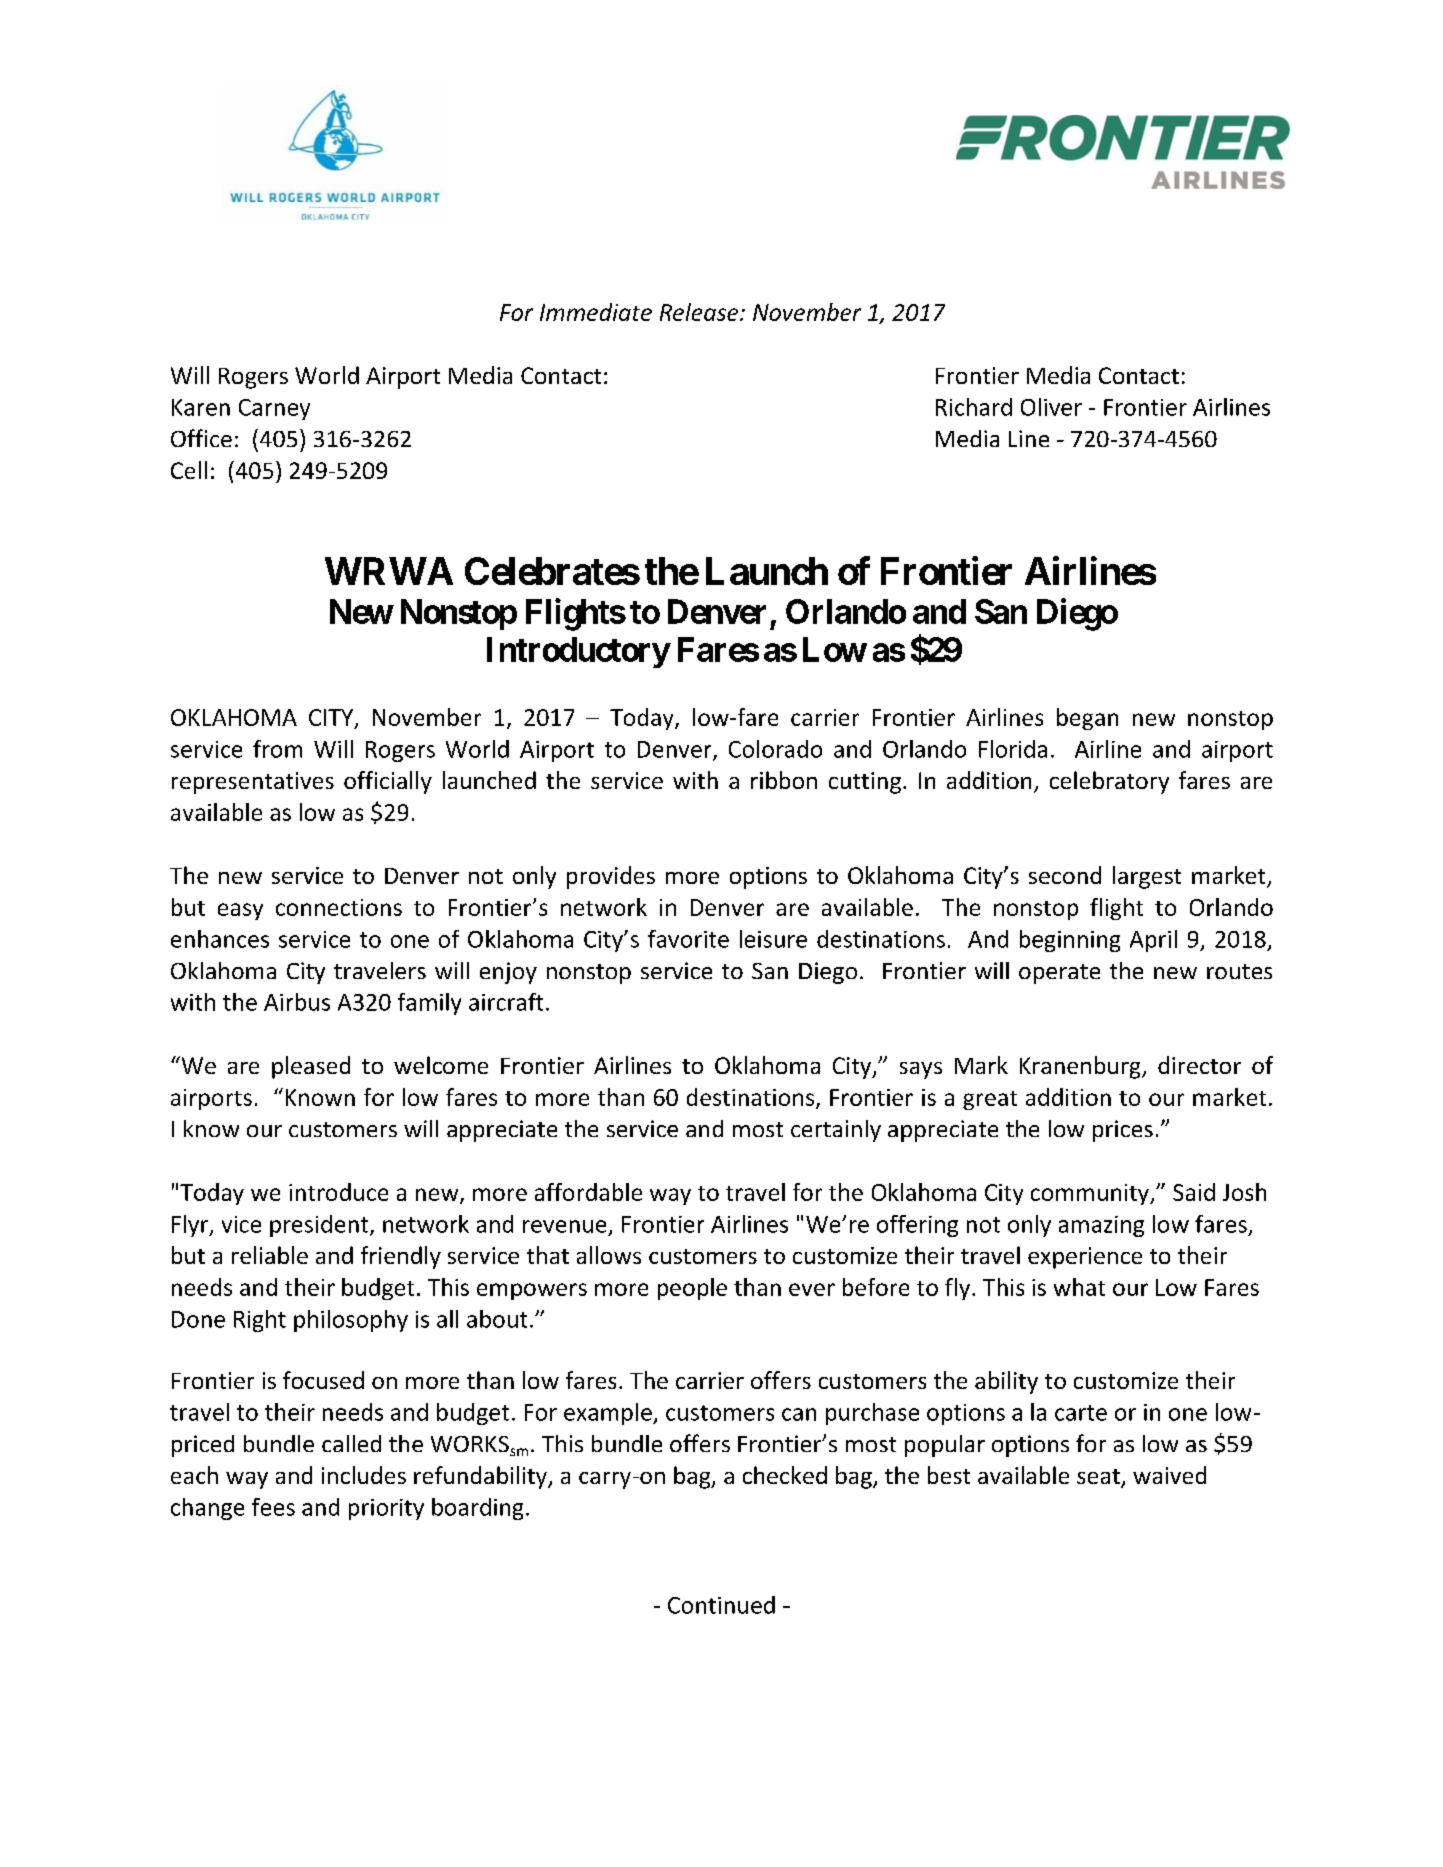  I want to click on began, so click(1087, 719).
